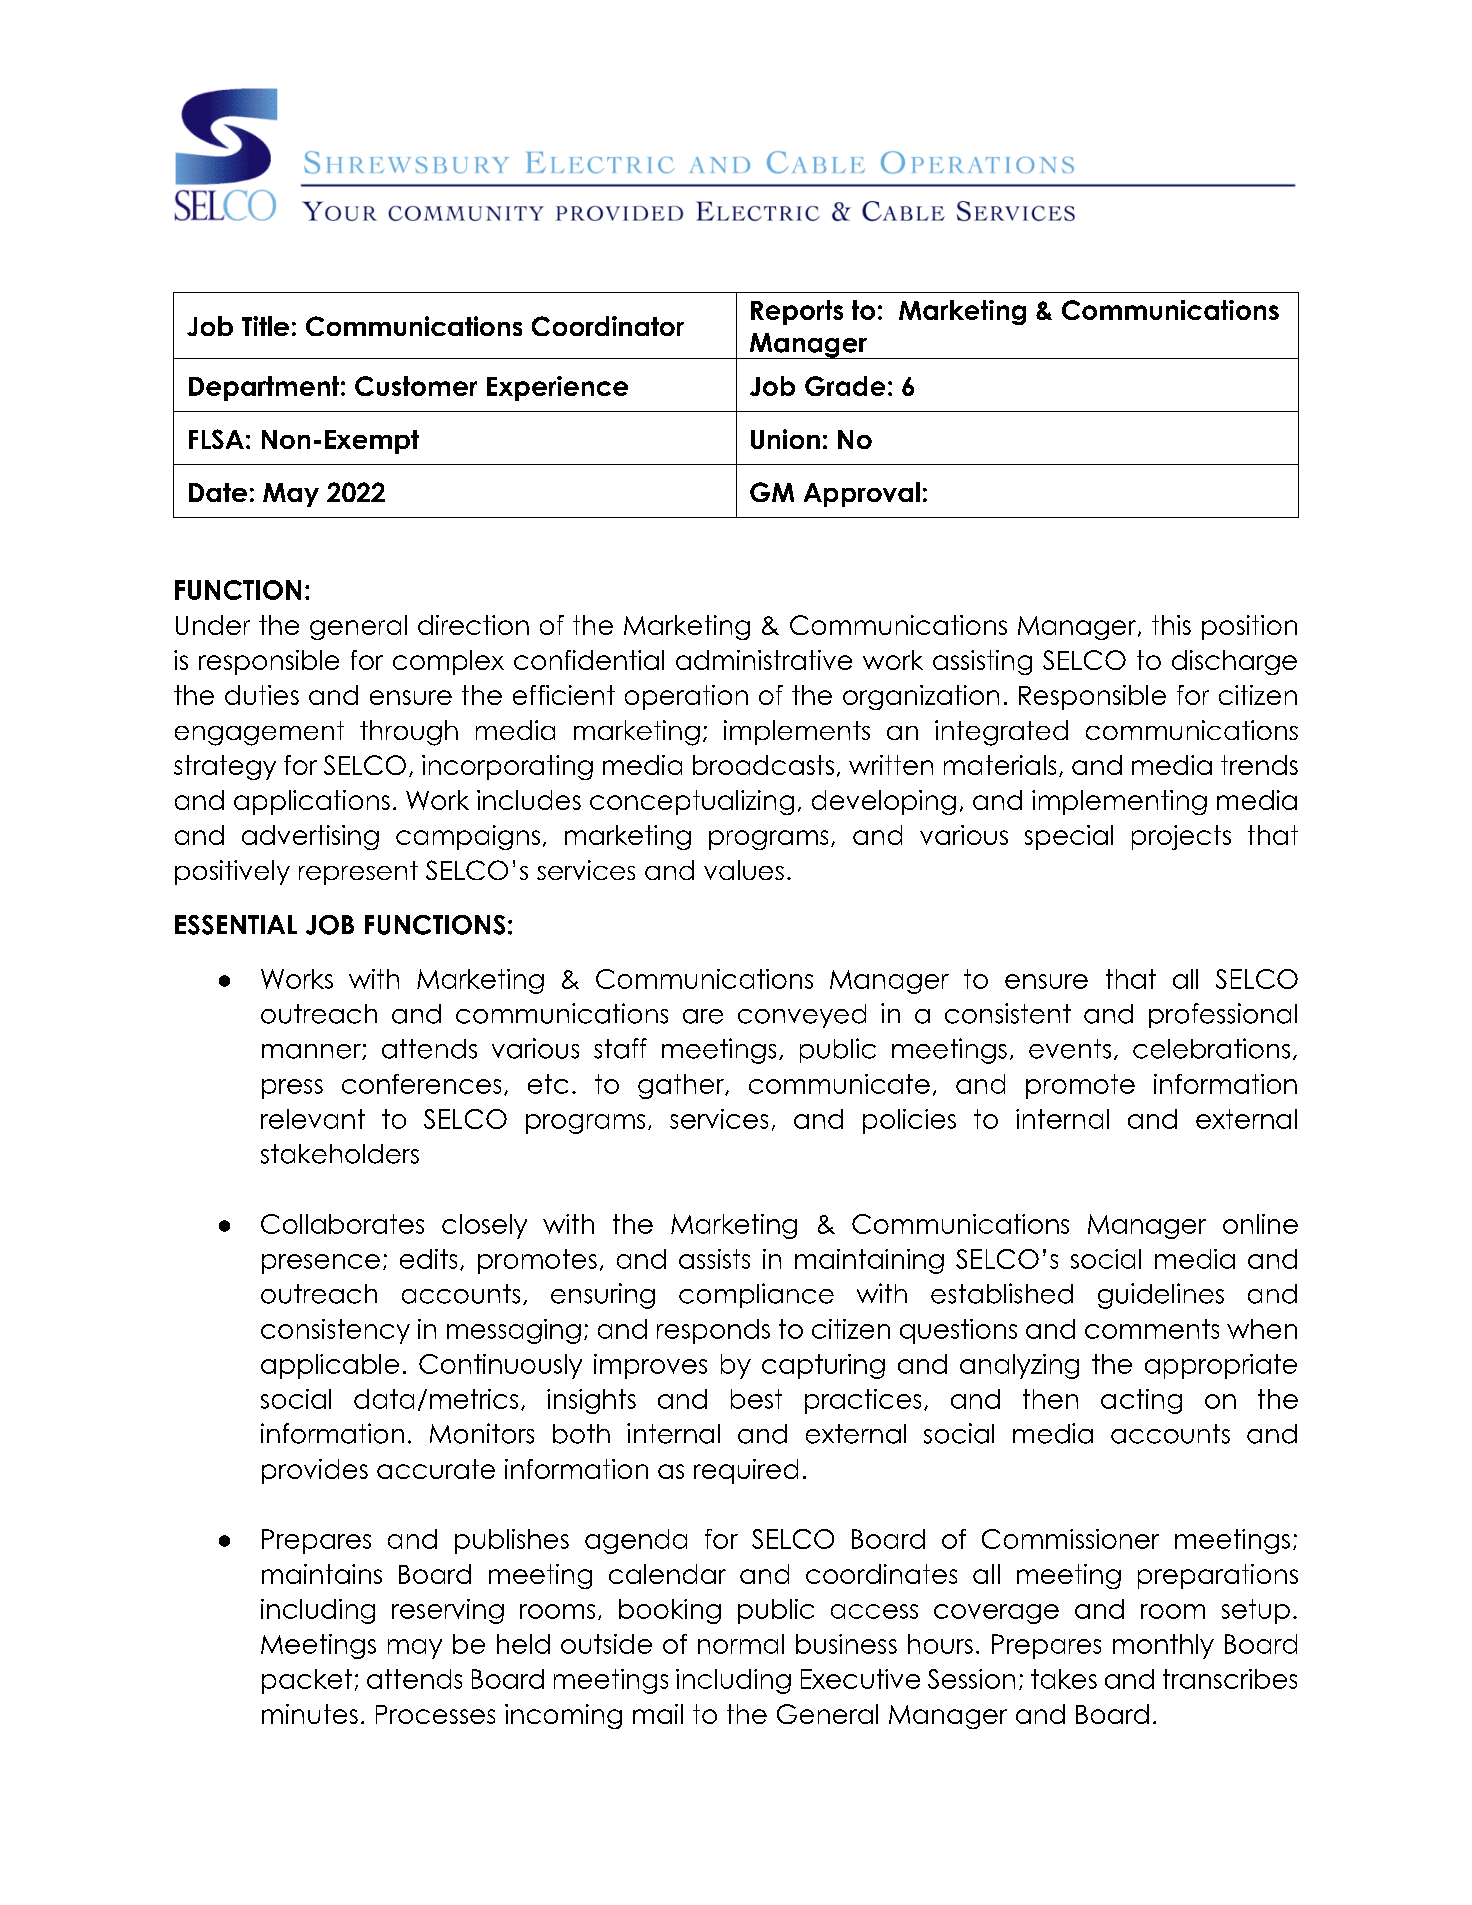 Image resolution: width=1472 pixels, height=1905 pixels. I want to click on conveyed, so click(802, 1016).
